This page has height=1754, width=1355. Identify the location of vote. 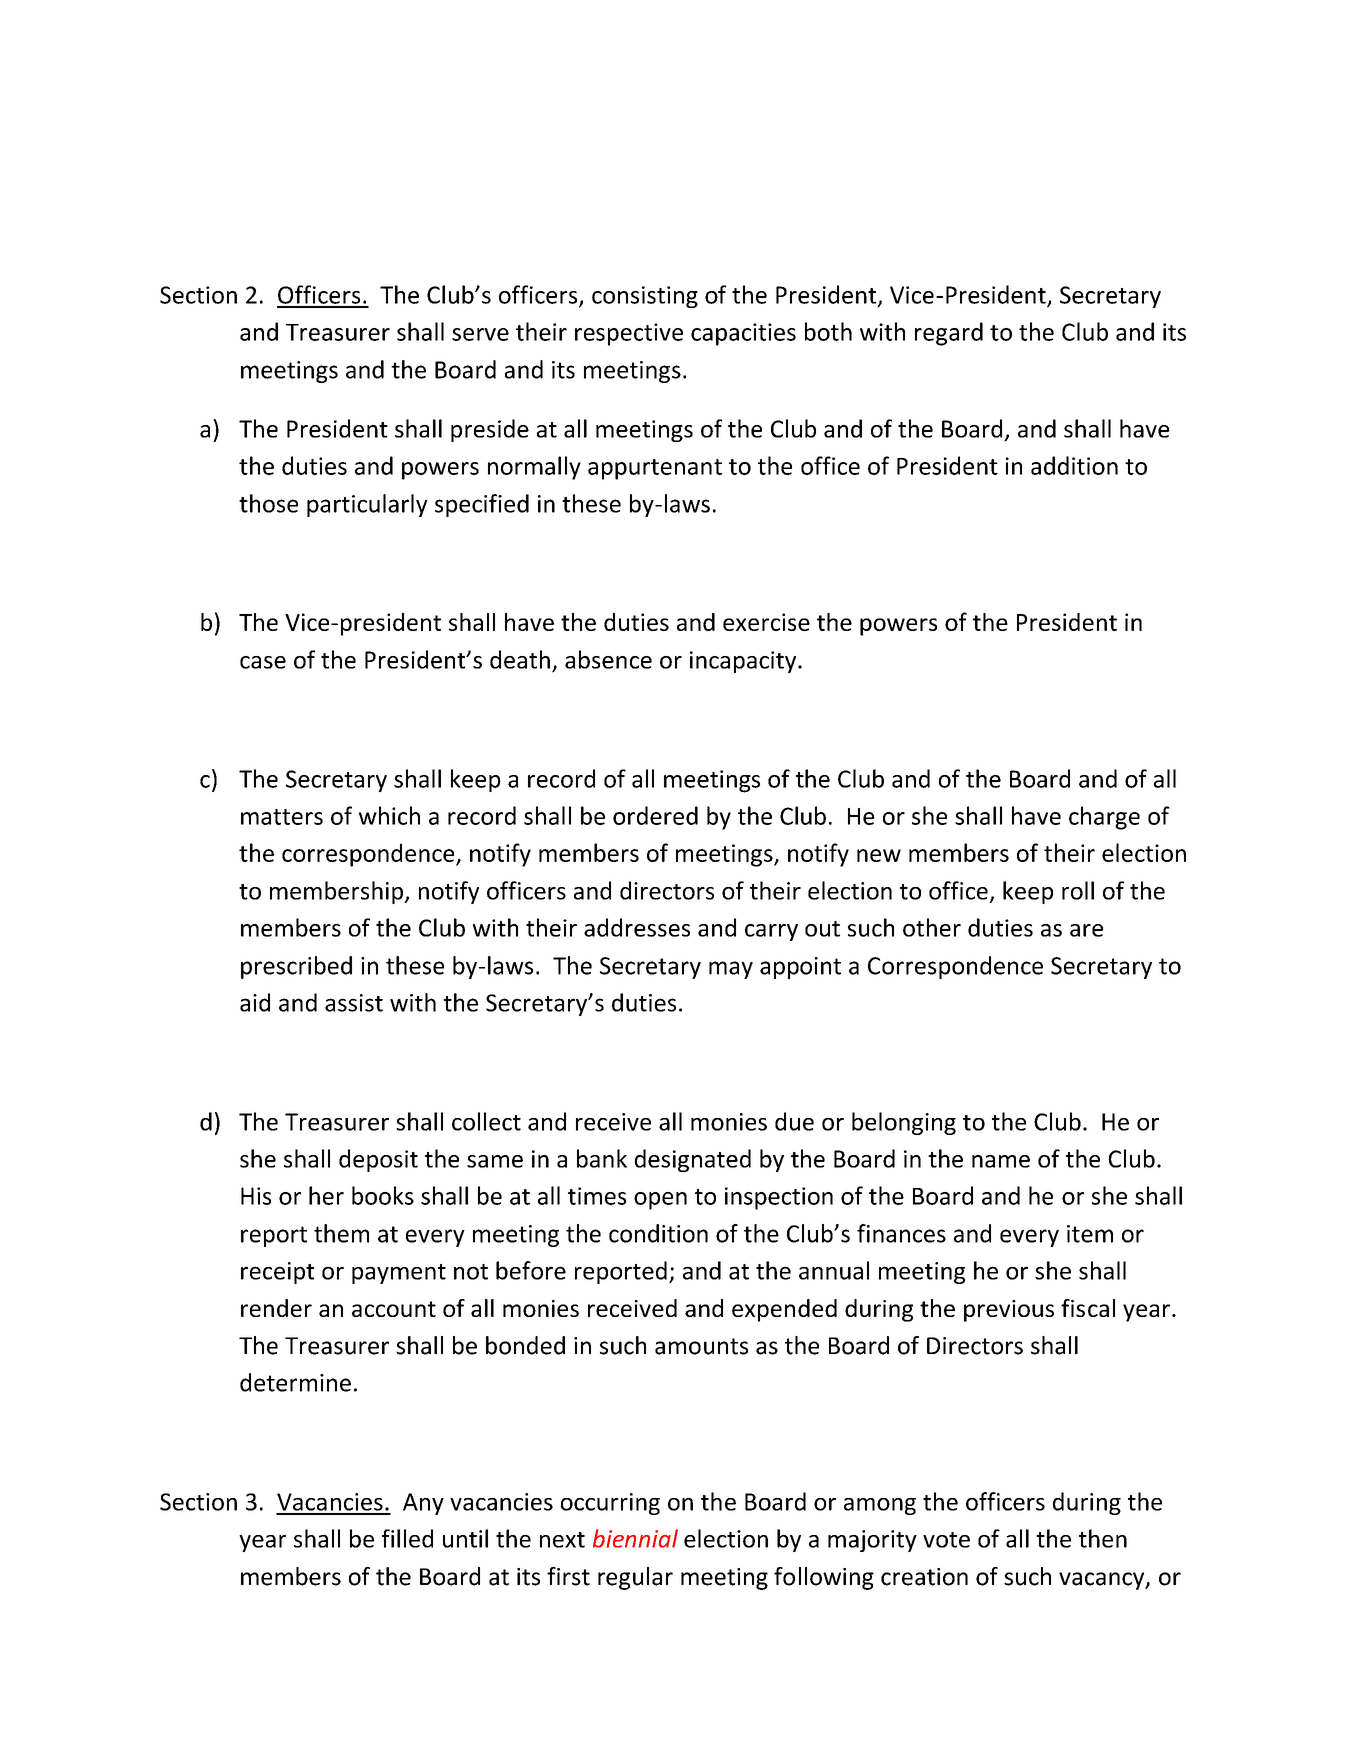
(946, 1540).
